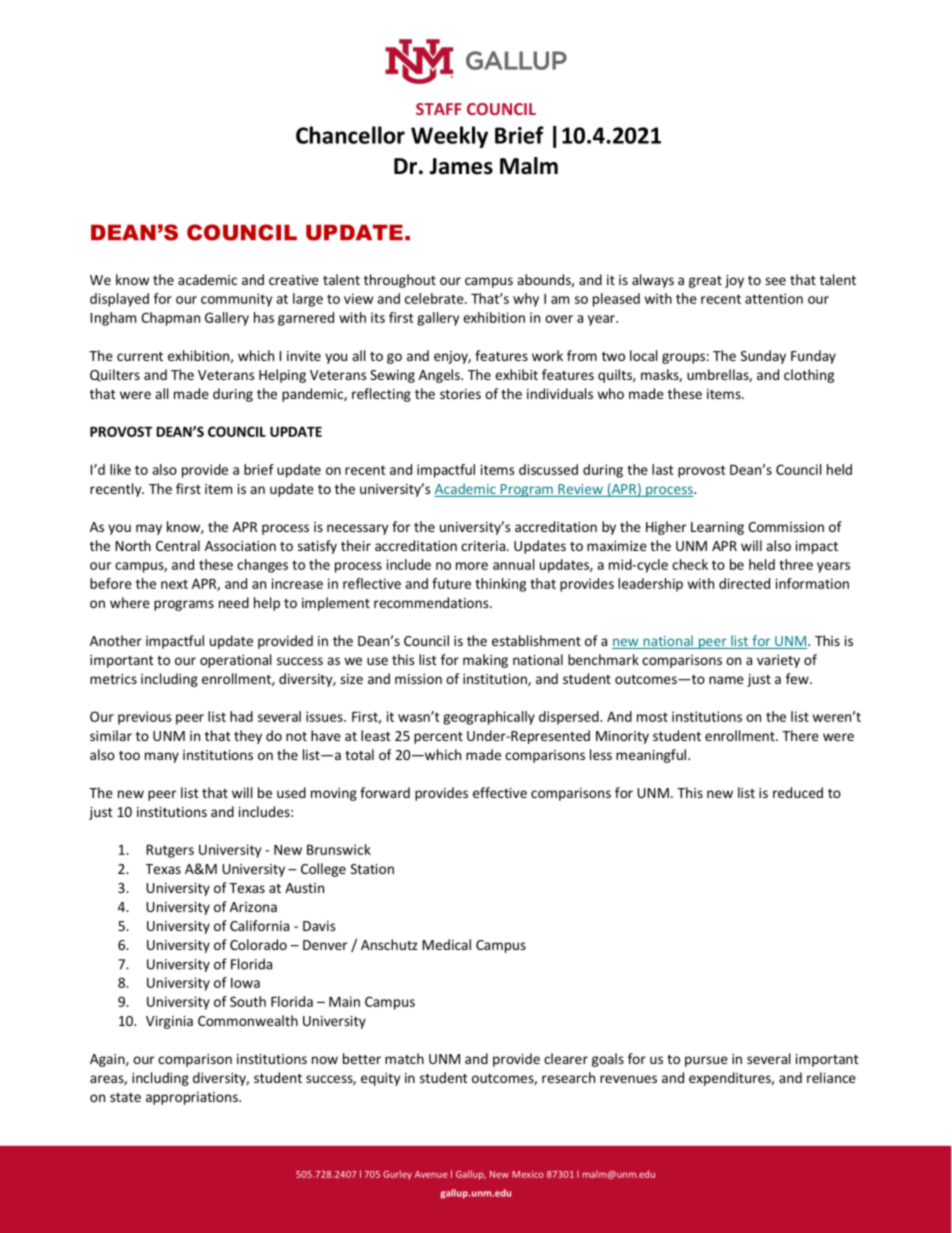 This screenshot has height=1233, width=952. Describe the element at coordinates (484, 546) in the screenshot. I see `criteria` at that location.
